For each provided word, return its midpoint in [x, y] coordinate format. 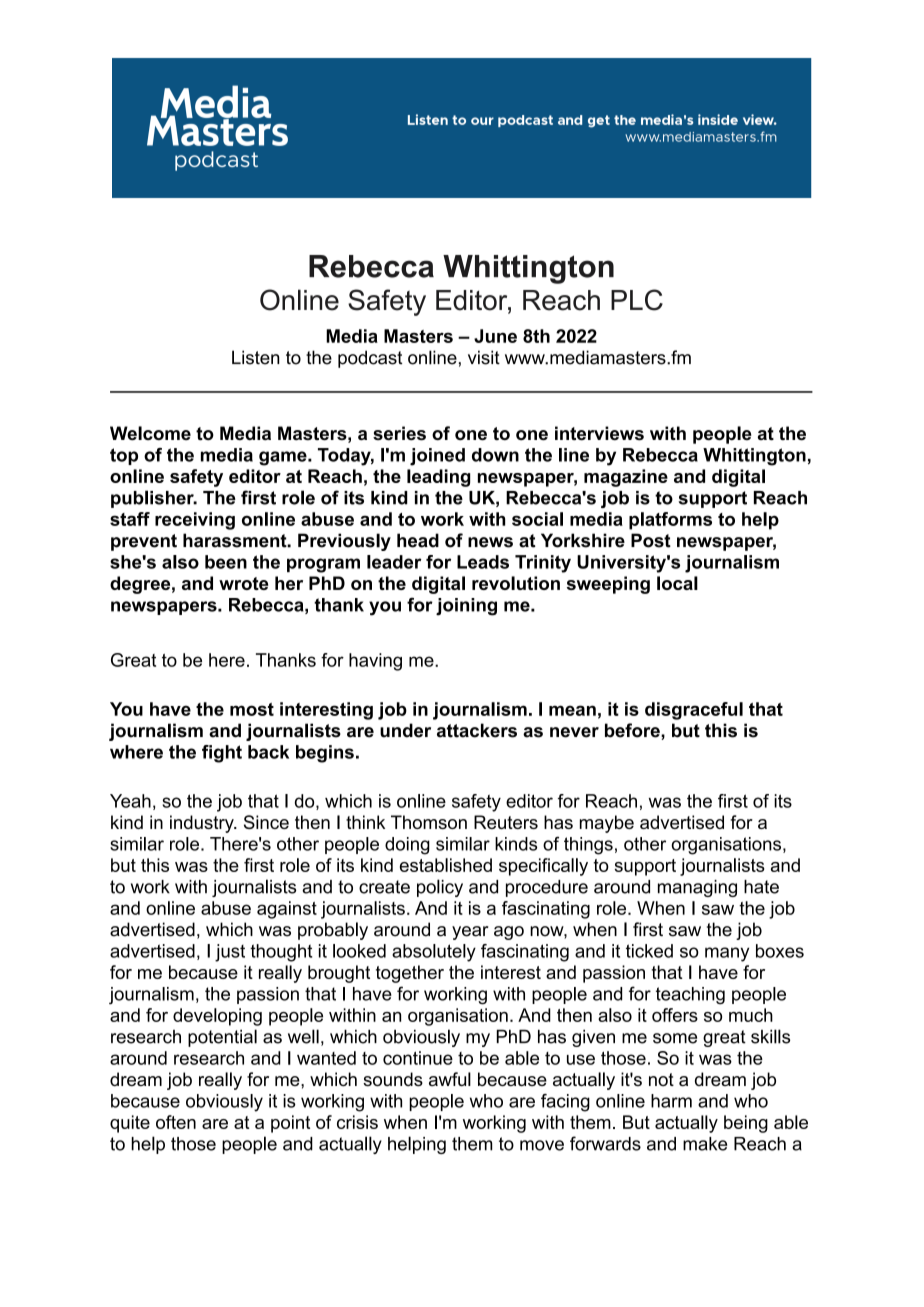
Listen [256, 357]
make [705, 1144]
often [176, 1122]
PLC [637, 300]
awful [450, 1079]
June [495, 336]
